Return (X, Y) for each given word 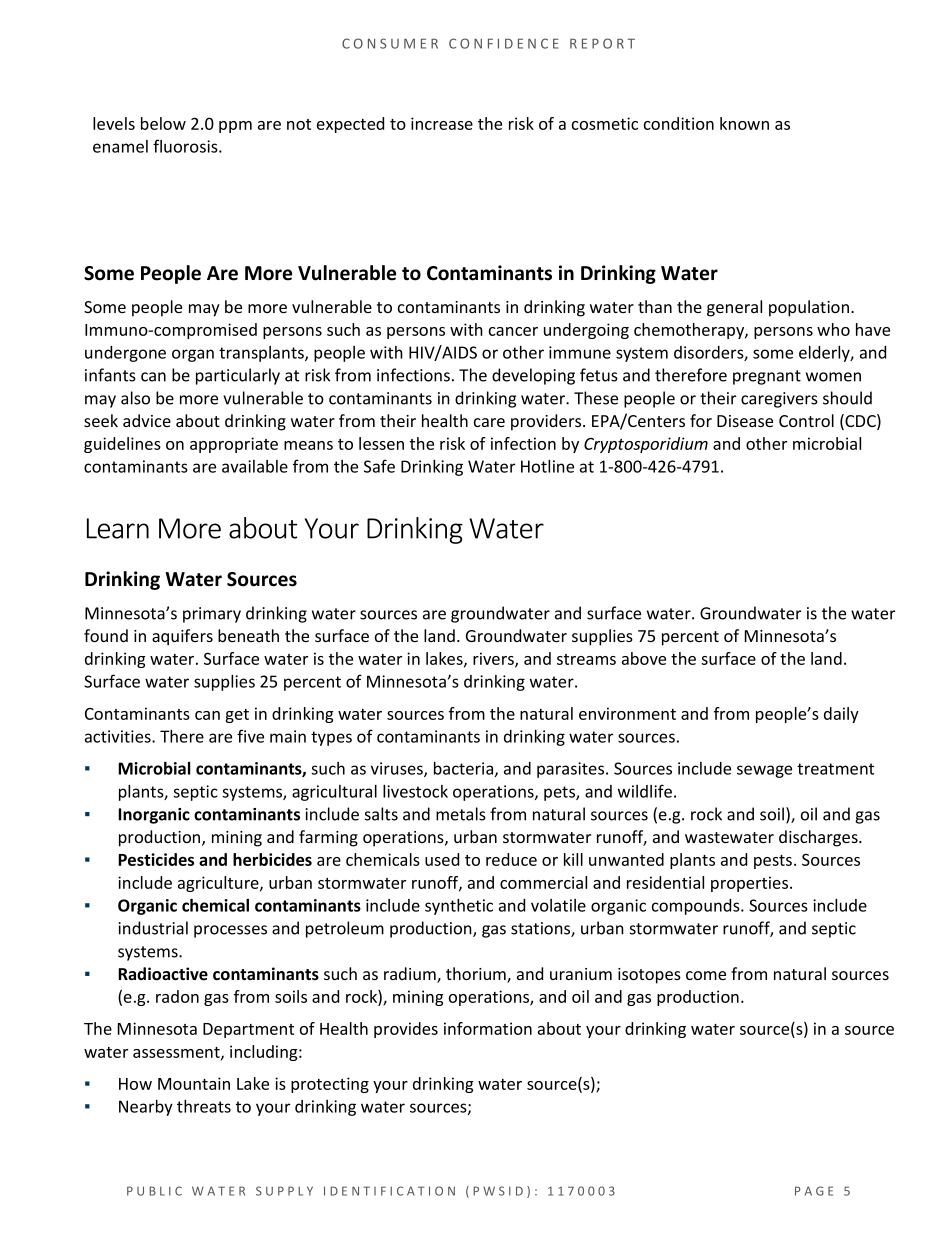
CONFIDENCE (504, 43)
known (744, 123)
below (163, 123)
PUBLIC (154, 1191)
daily (841, 715)
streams (586, 659)
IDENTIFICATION (389, 1191)
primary (212, 615)
